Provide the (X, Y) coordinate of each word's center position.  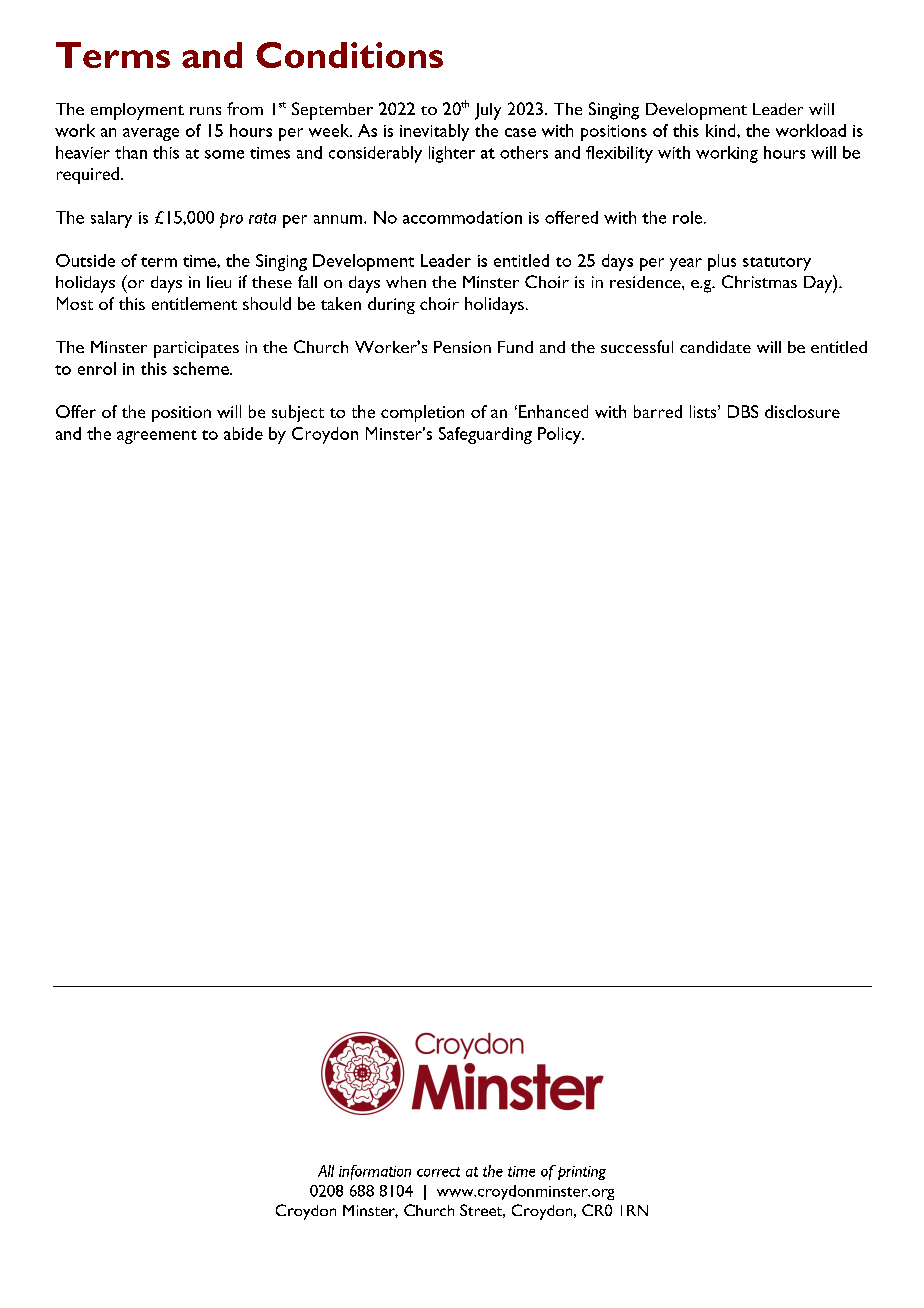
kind (722, 130)
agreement (157, 437)
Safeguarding (485, 435)
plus (722, 262)
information (375, 1172)
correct (438, 1172)
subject (298, 413)
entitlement (194, 303)
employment (137, 111)
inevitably (434, 132)
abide (243, 433)
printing (582, 1173)
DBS (743, 411)
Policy (560, 435)
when (406, 282)
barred (658, 411)
